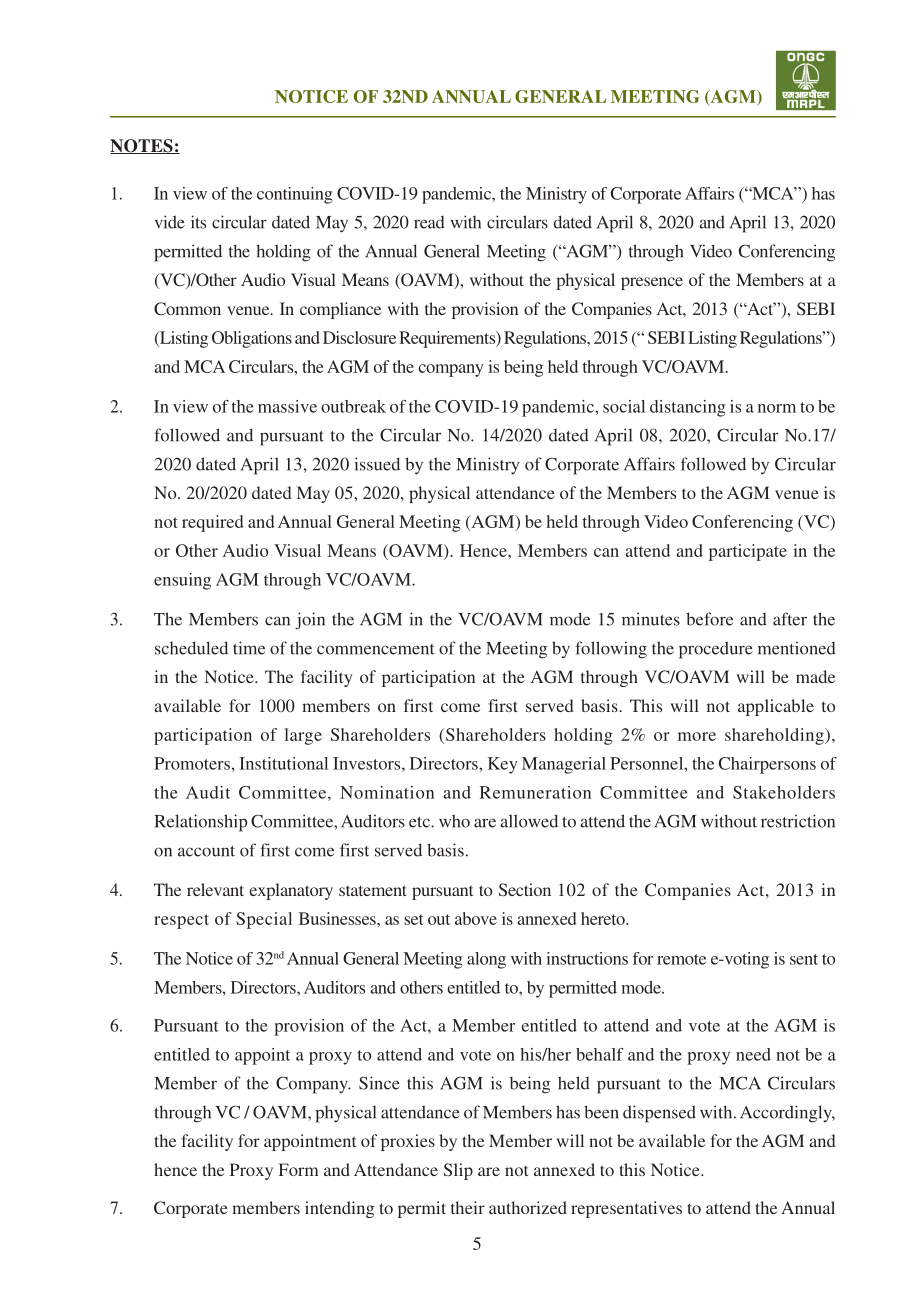 Image resolution: width=924 pixels, height=1308 pixels. I want to click on Key, so click(503, 765).
